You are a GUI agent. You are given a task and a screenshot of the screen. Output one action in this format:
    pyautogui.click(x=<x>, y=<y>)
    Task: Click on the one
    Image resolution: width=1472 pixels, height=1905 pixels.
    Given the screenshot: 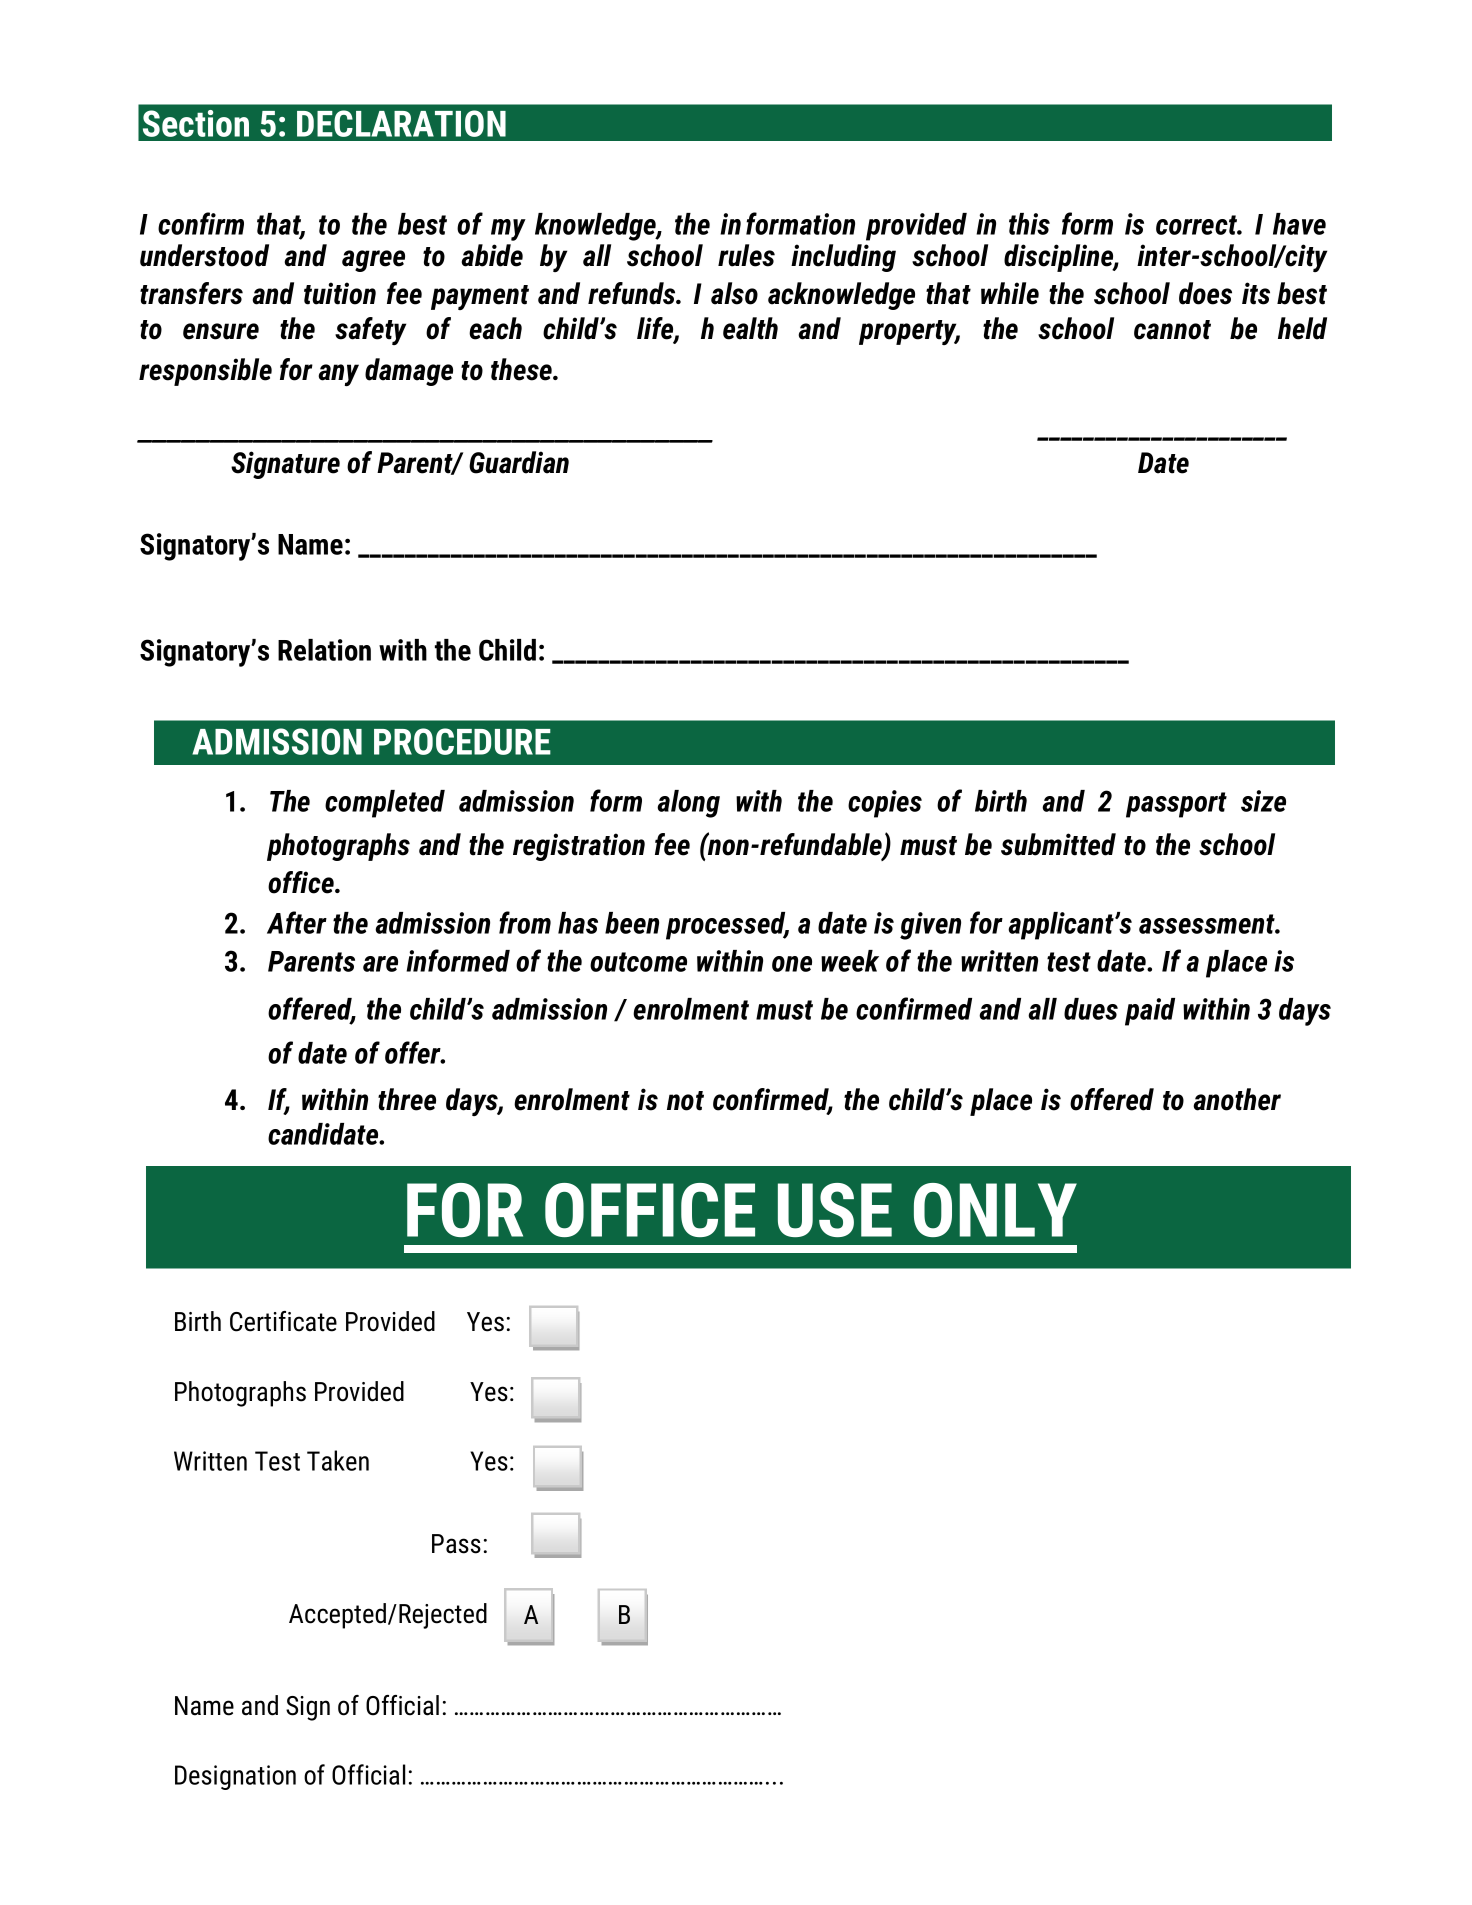 What is the action you would take?
    pyautogui.click(x=792, y=964)
